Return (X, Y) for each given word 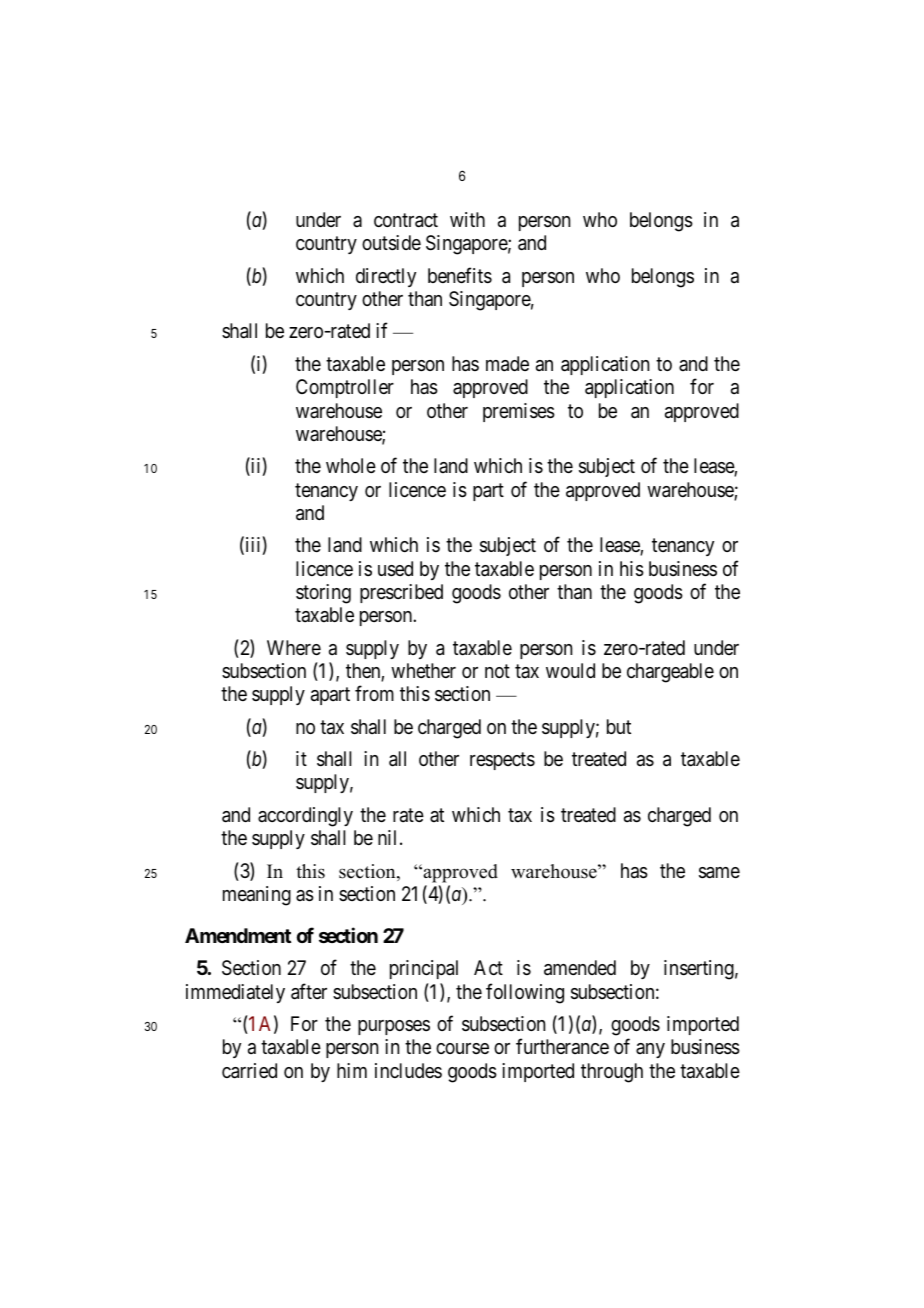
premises (519, 412)
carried (249, 1071)
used (395, 569)
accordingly (305, 817)
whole (351, 465)
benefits (460, 275)
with (467, 219)
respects (502, 761)
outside (391, 243)
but (619, 726)
